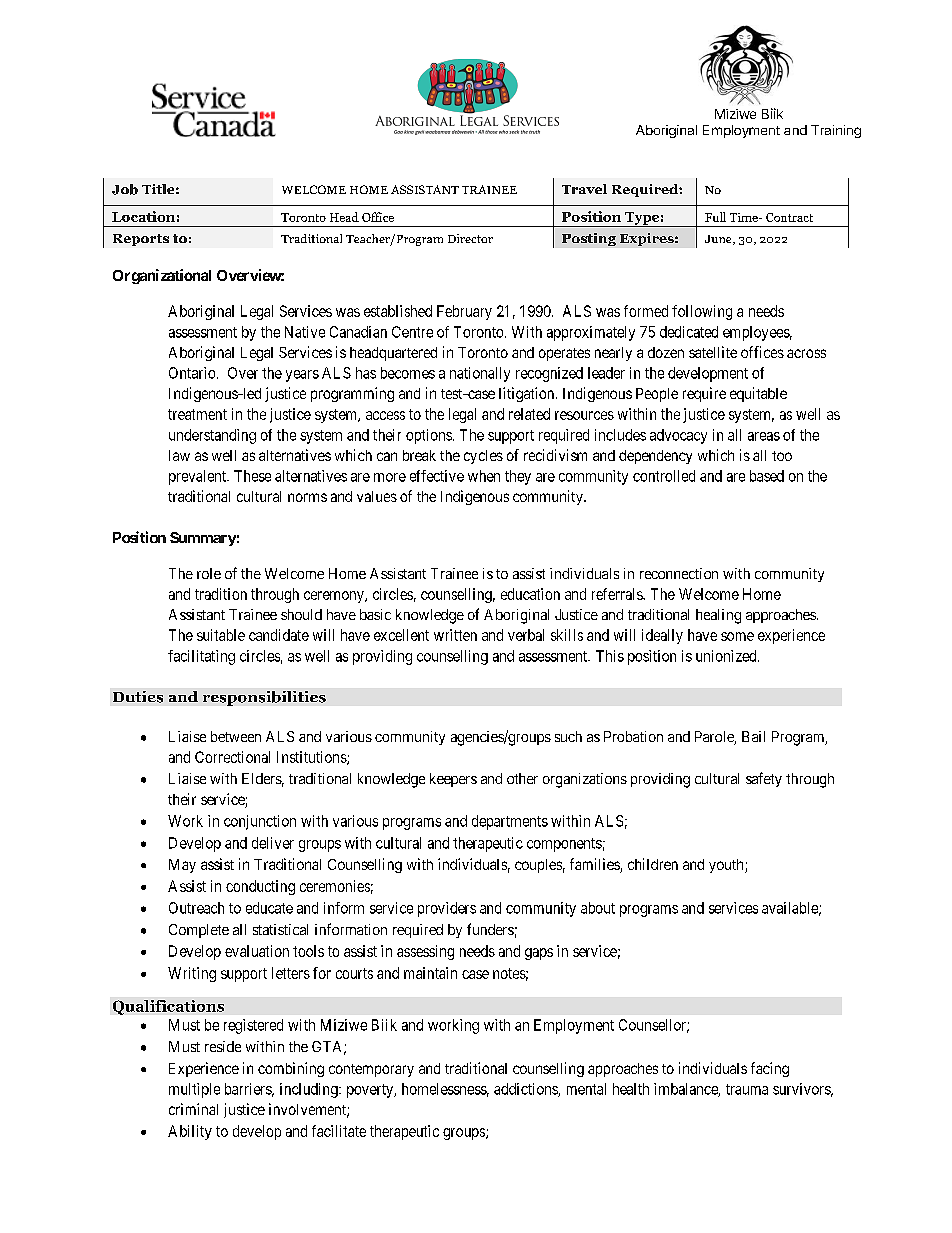  Describe the element at coordinates (484, 476) in the screenshot. I see `when` at that location.
